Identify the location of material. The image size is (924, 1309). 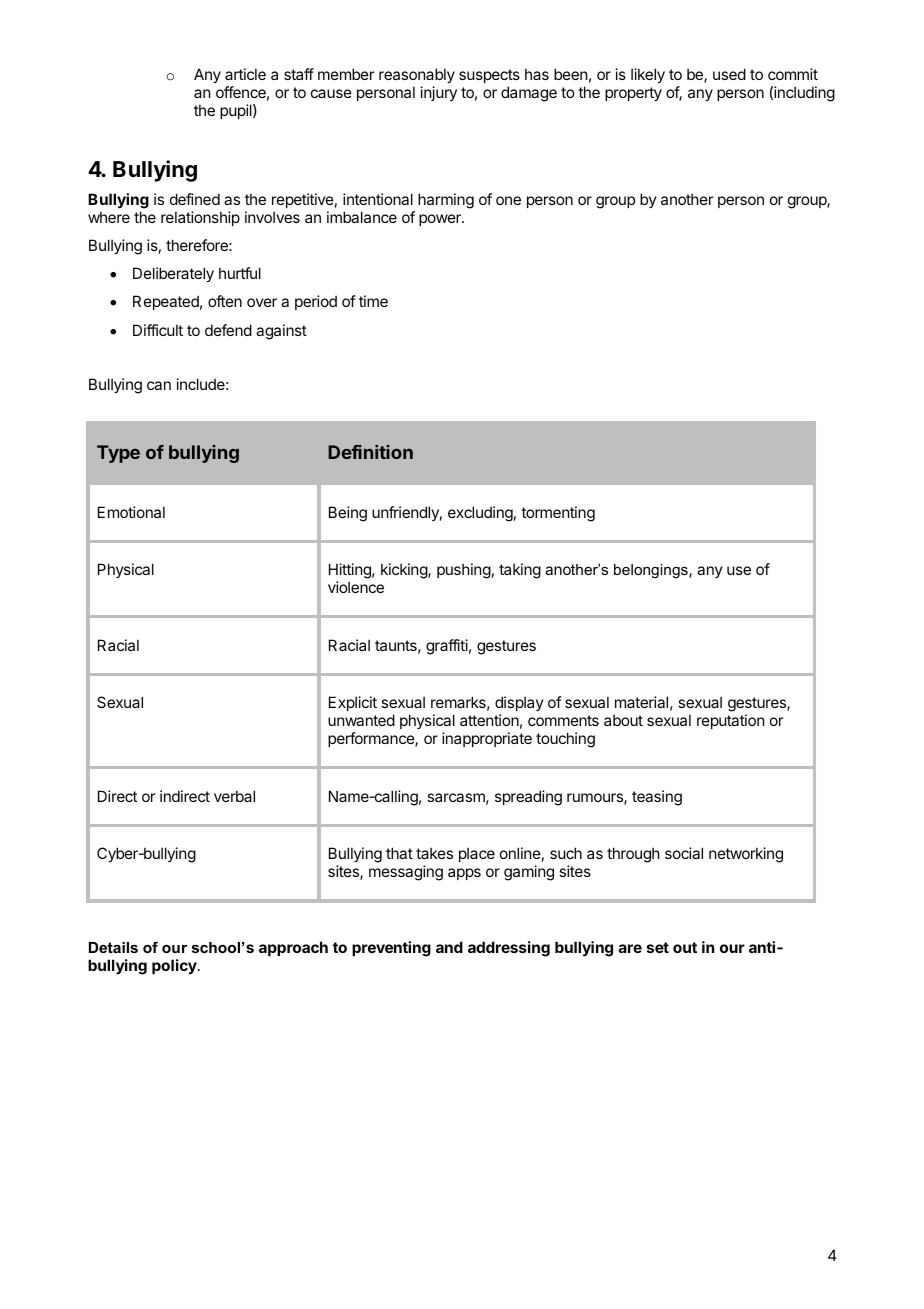
(641, 702).
